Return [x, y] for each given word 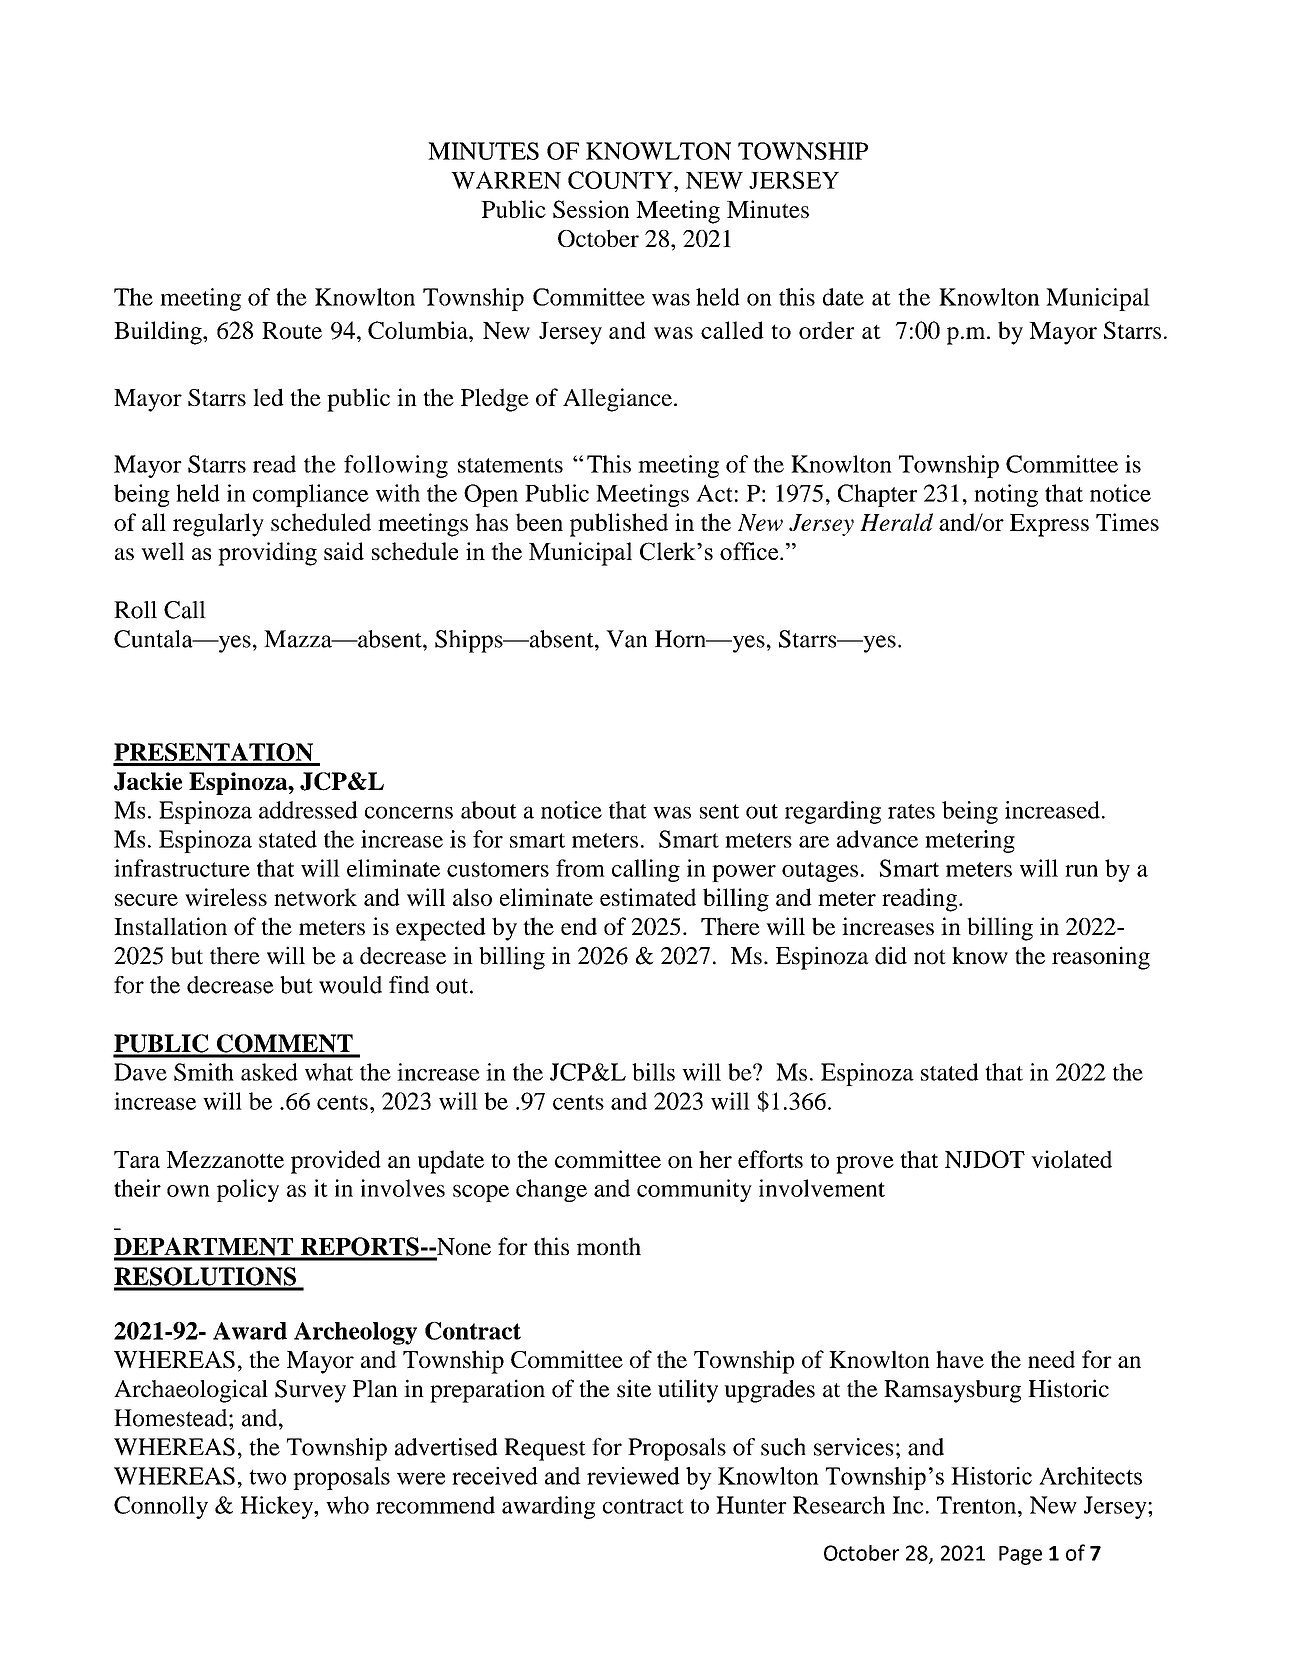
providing [267, 554]
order [826, 330]
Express [1049, 525]
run [1081, 871]
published [619, 525]
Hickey [278, 1507]
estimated [648, 897]
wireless [226, 897]
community [694, 1190]
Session [591, 209]
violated [1071, 1159]
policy [248, 1190]
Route [292, 330]
